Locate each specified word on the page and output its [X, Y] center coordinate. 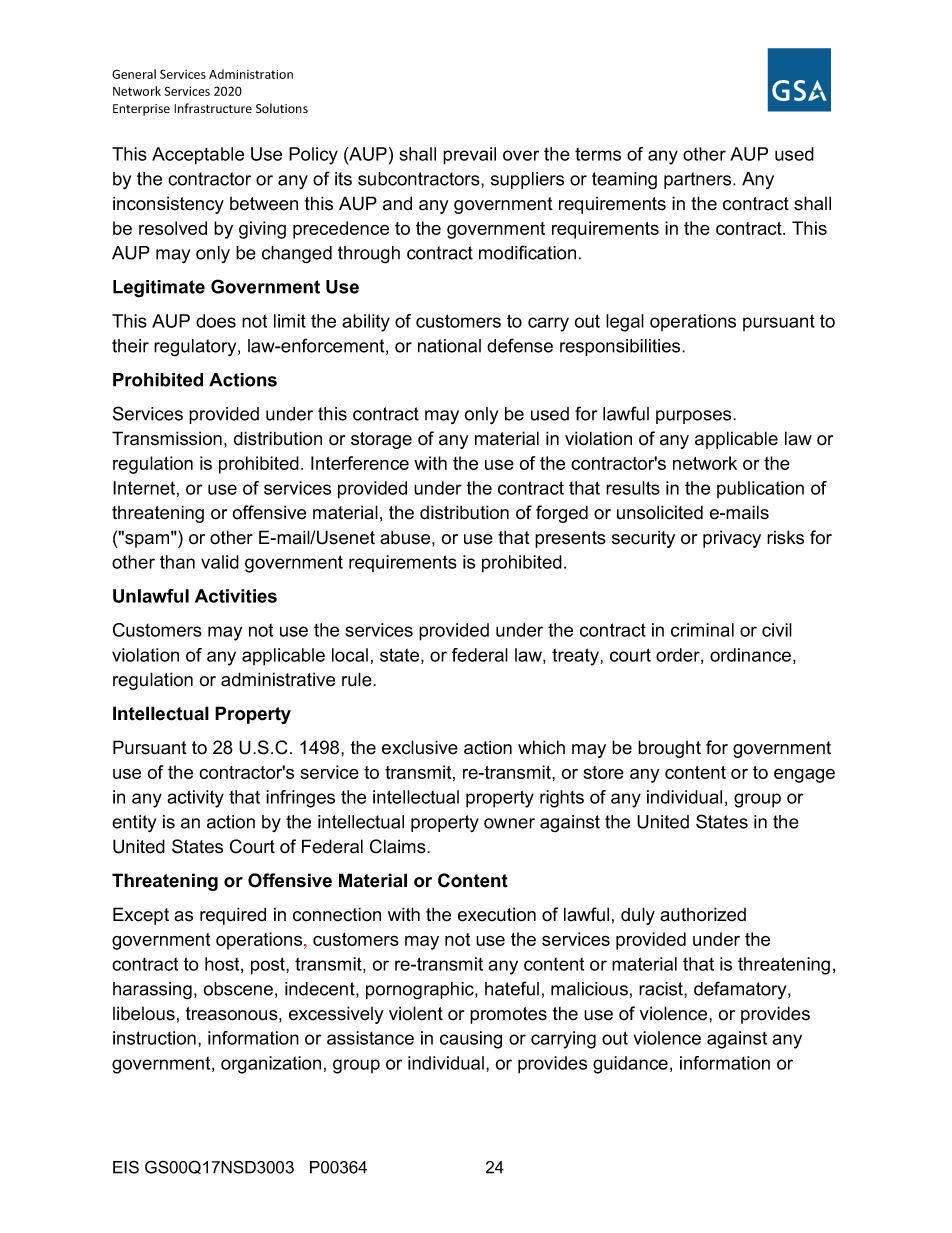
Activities [236, 596]
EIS [126, 1167]
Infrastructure [213, 108]
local [350, 655]
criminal [702, 630]
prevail [469, 156]
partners [699, 180]
